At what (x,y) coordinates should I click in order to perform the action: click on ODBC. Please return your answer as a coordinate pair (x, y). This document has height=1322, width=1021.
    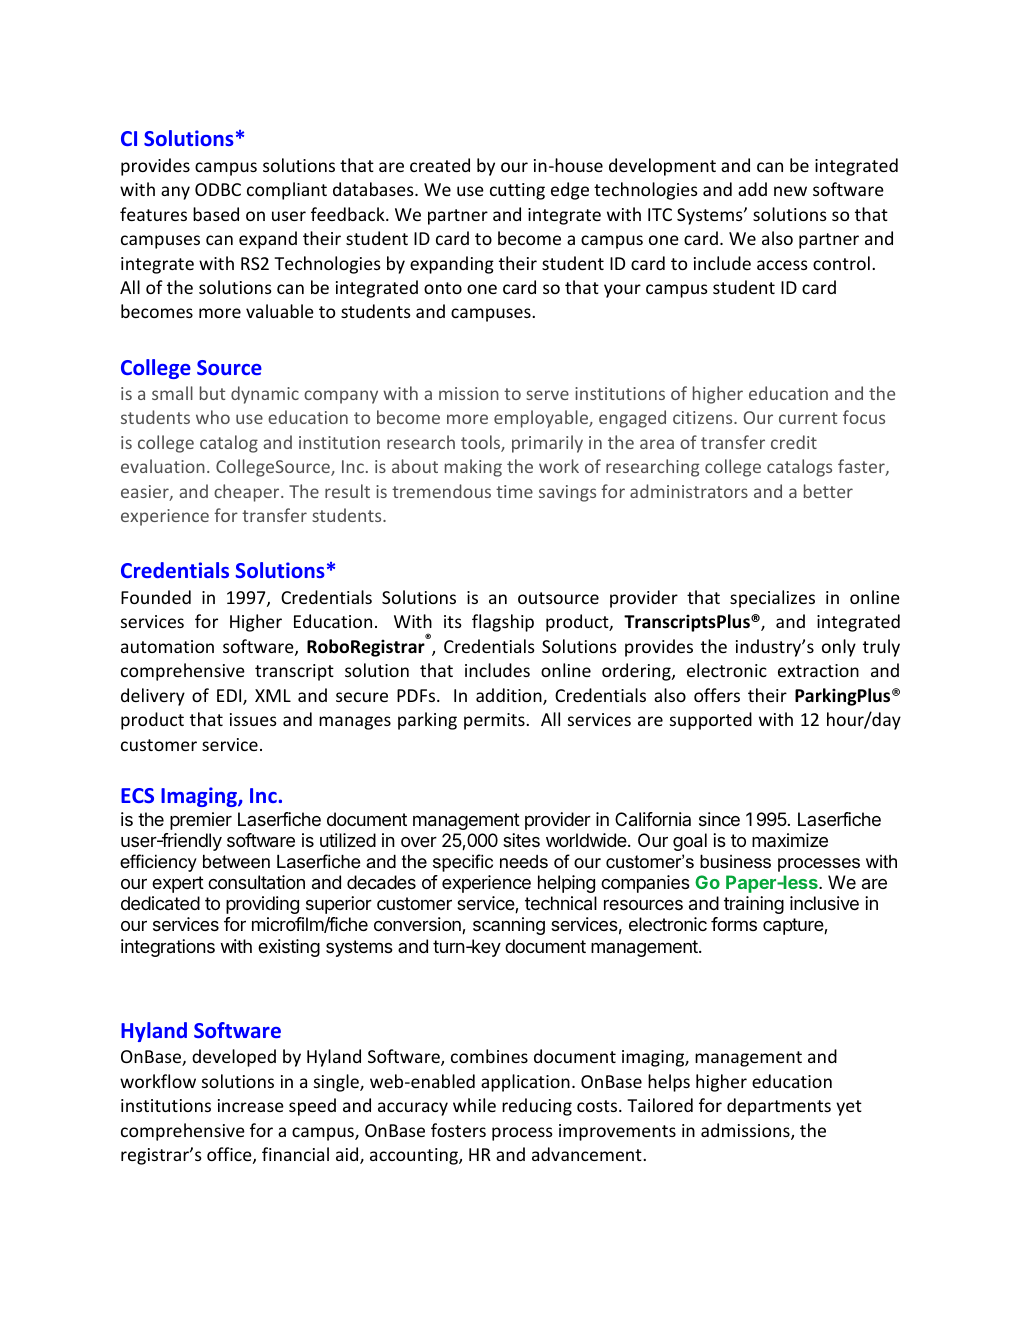
    Looking at the image, I should click on (218, 189).
